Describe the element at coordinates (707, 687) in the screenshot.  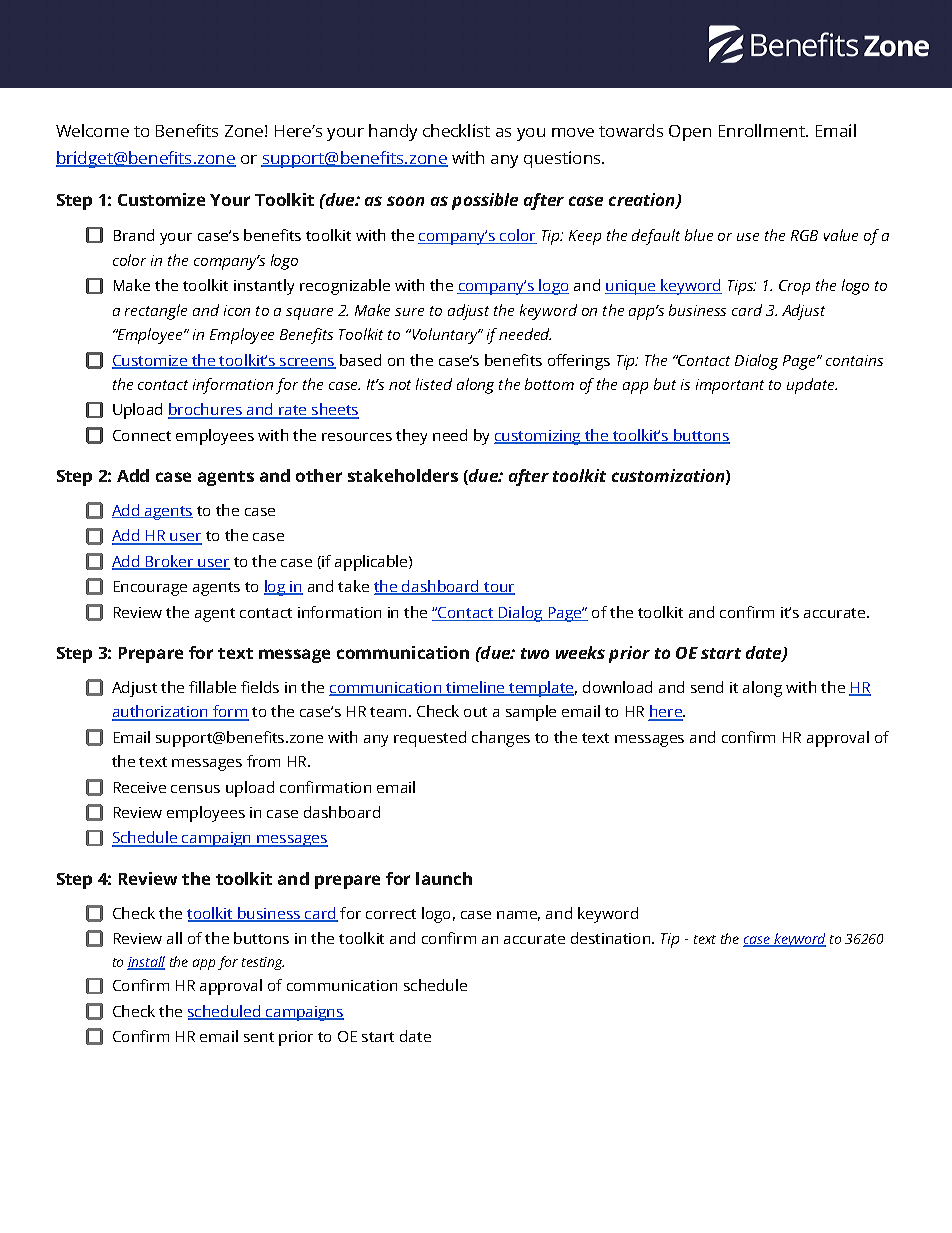
I see `send` at that location.
